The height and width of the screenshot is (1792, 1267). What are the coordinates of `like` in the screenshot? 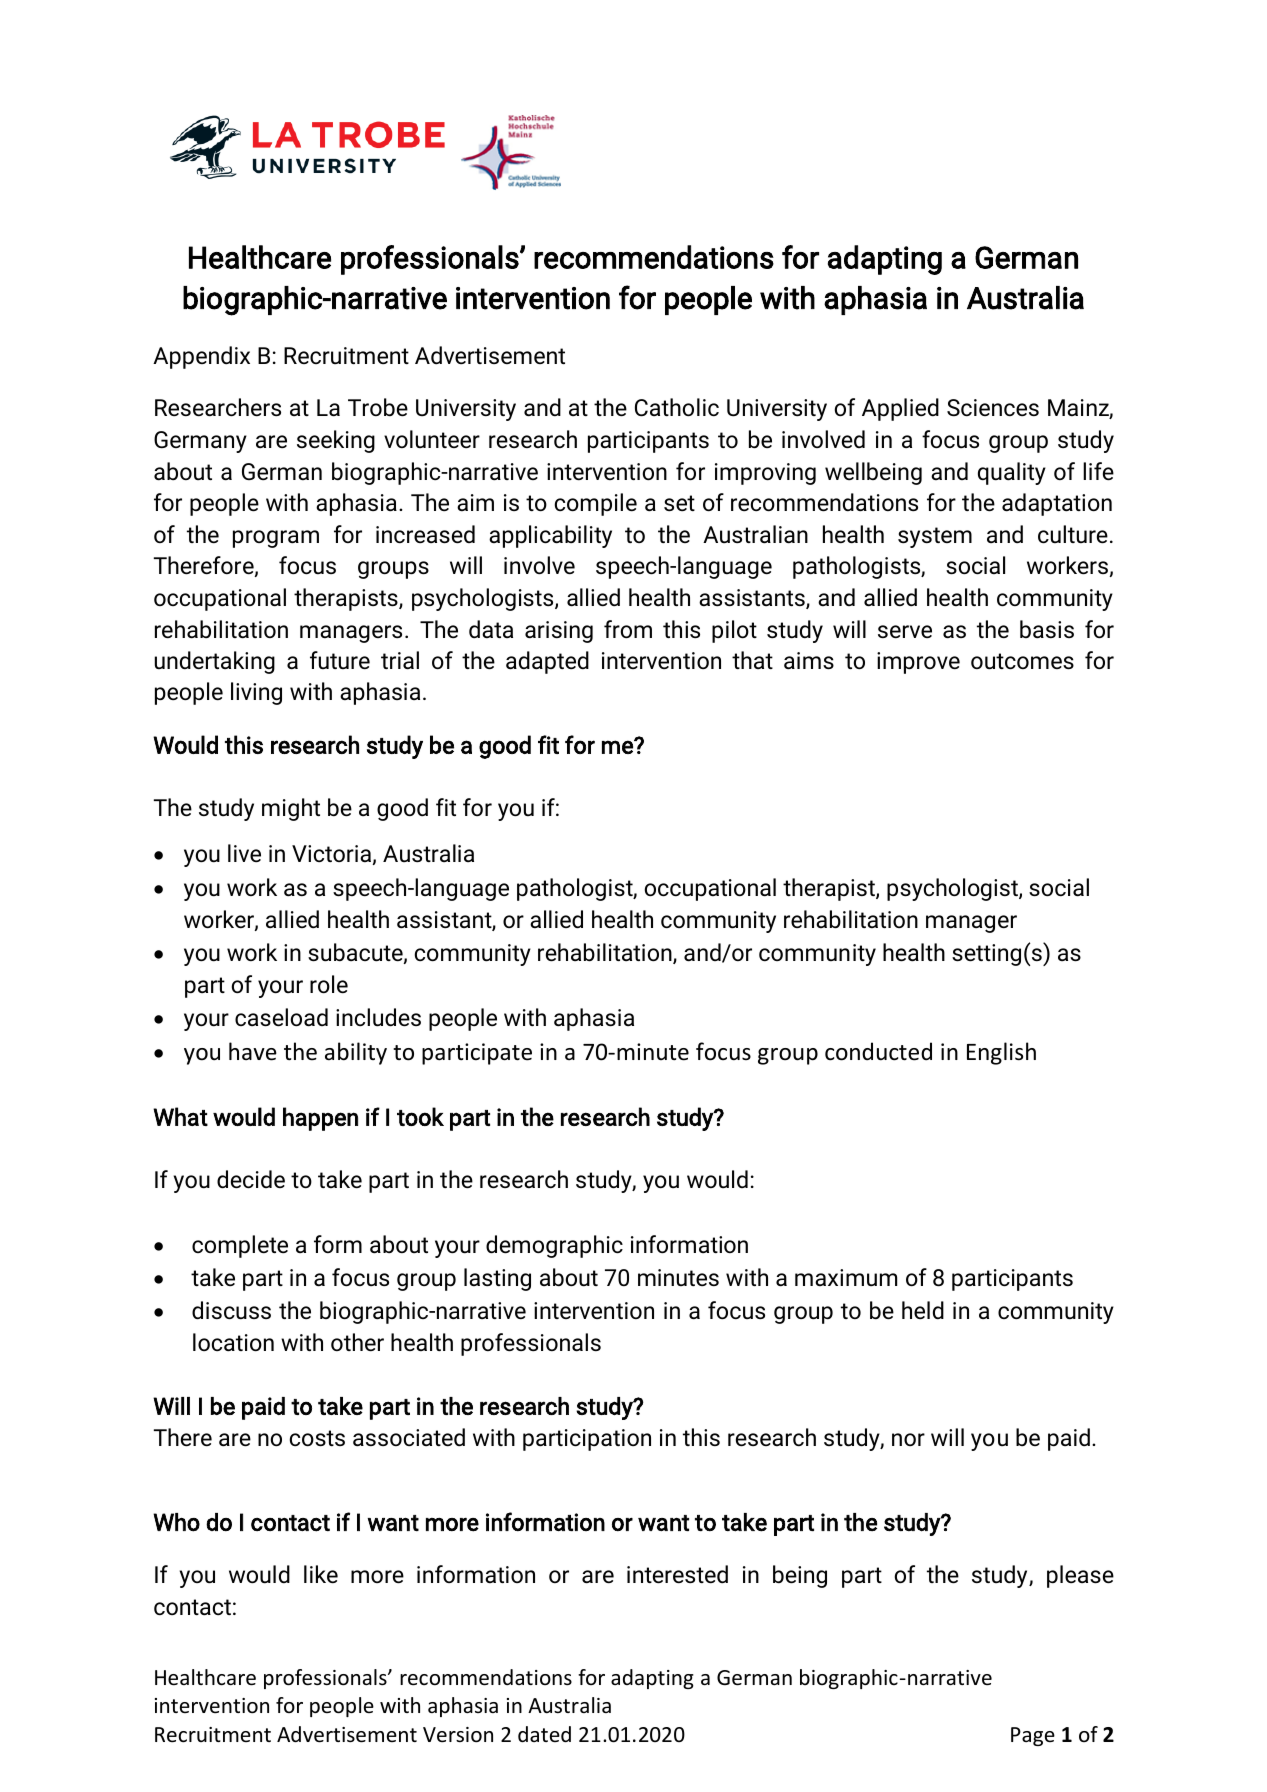 It's located at (321, 1574).
